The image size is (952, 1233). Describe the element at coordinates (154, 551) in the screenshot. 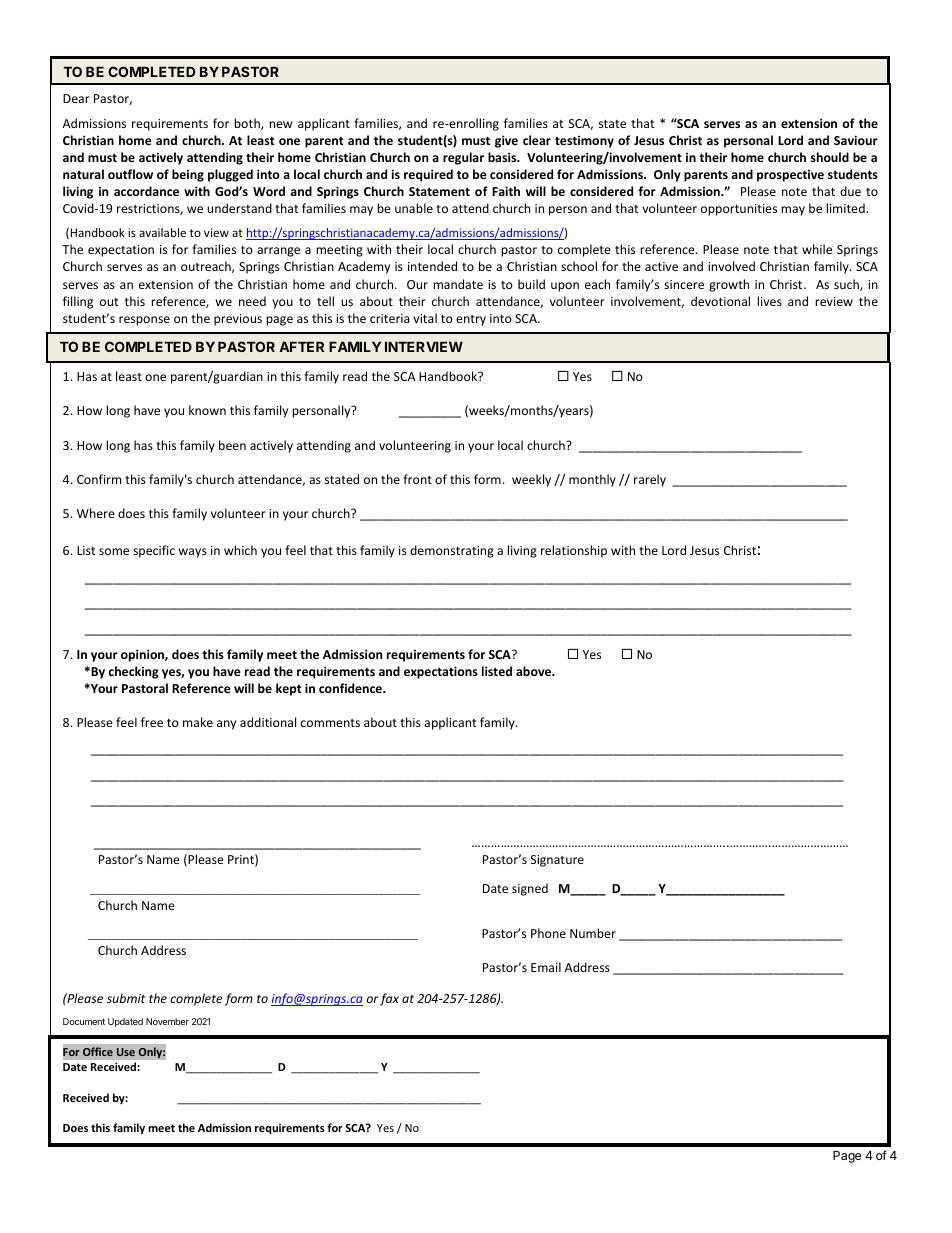

I see `specific` at that location.
